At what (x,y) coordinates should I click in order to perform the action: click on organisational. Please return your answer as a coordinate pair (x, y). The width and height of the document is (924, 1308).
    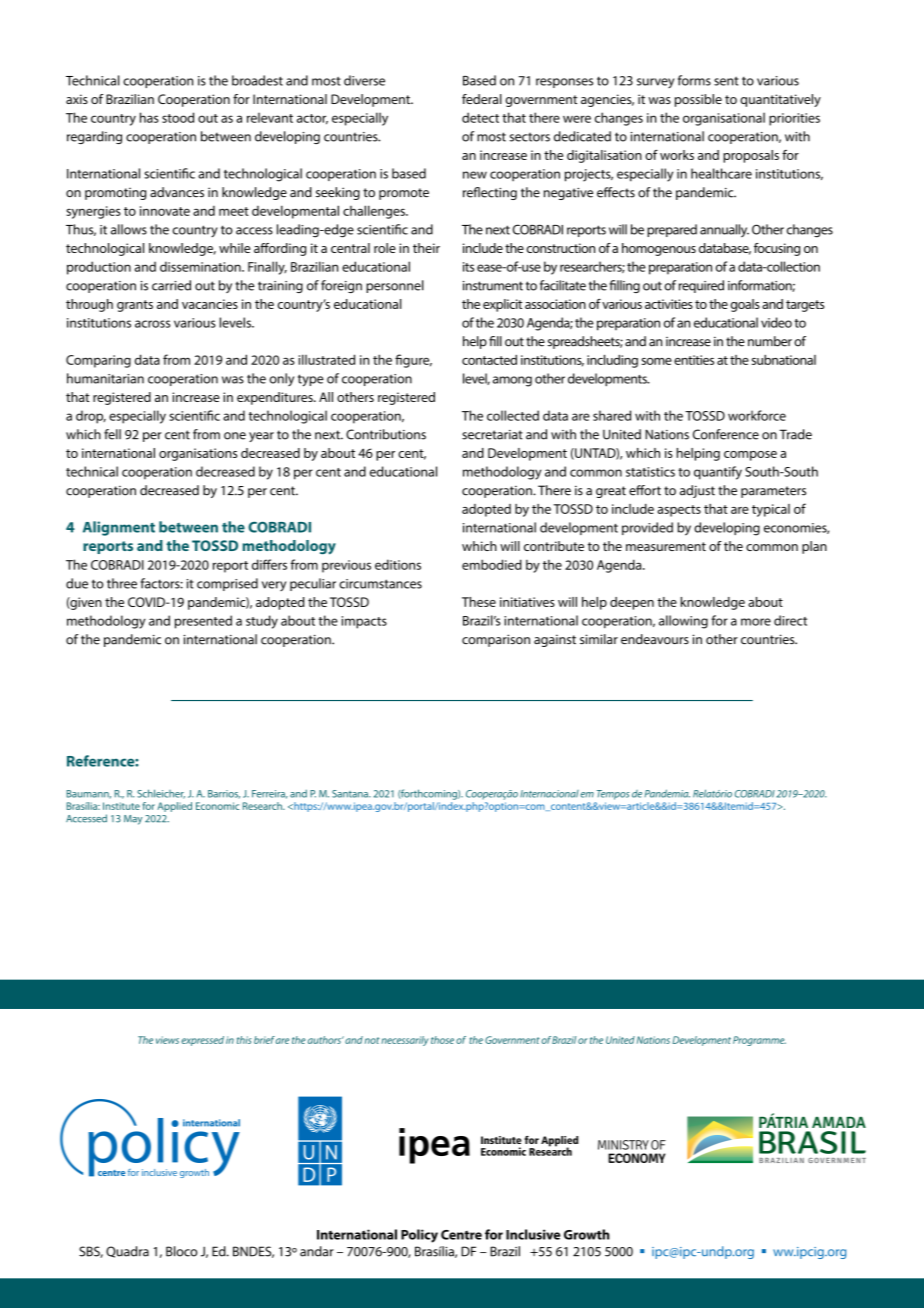
    Looking at the image, I should click on (724, 119).
